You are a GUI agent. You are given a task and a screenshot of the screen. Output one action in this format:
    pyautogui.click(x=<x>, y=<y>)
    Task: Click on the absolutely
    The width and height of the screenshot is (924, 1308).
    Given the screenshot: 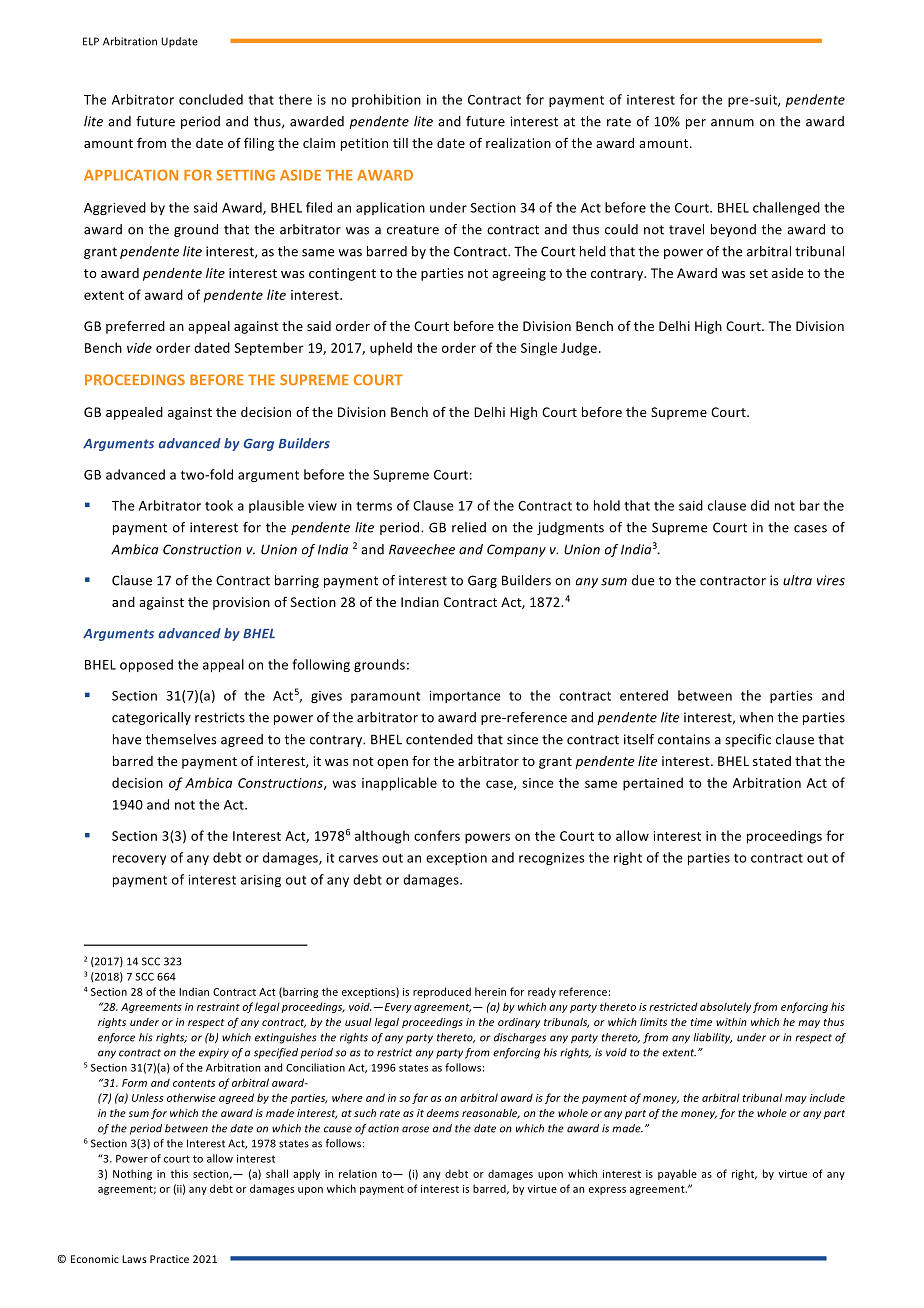 What is the action you would take?
    pyautogui.click(x=725, y=1007)
